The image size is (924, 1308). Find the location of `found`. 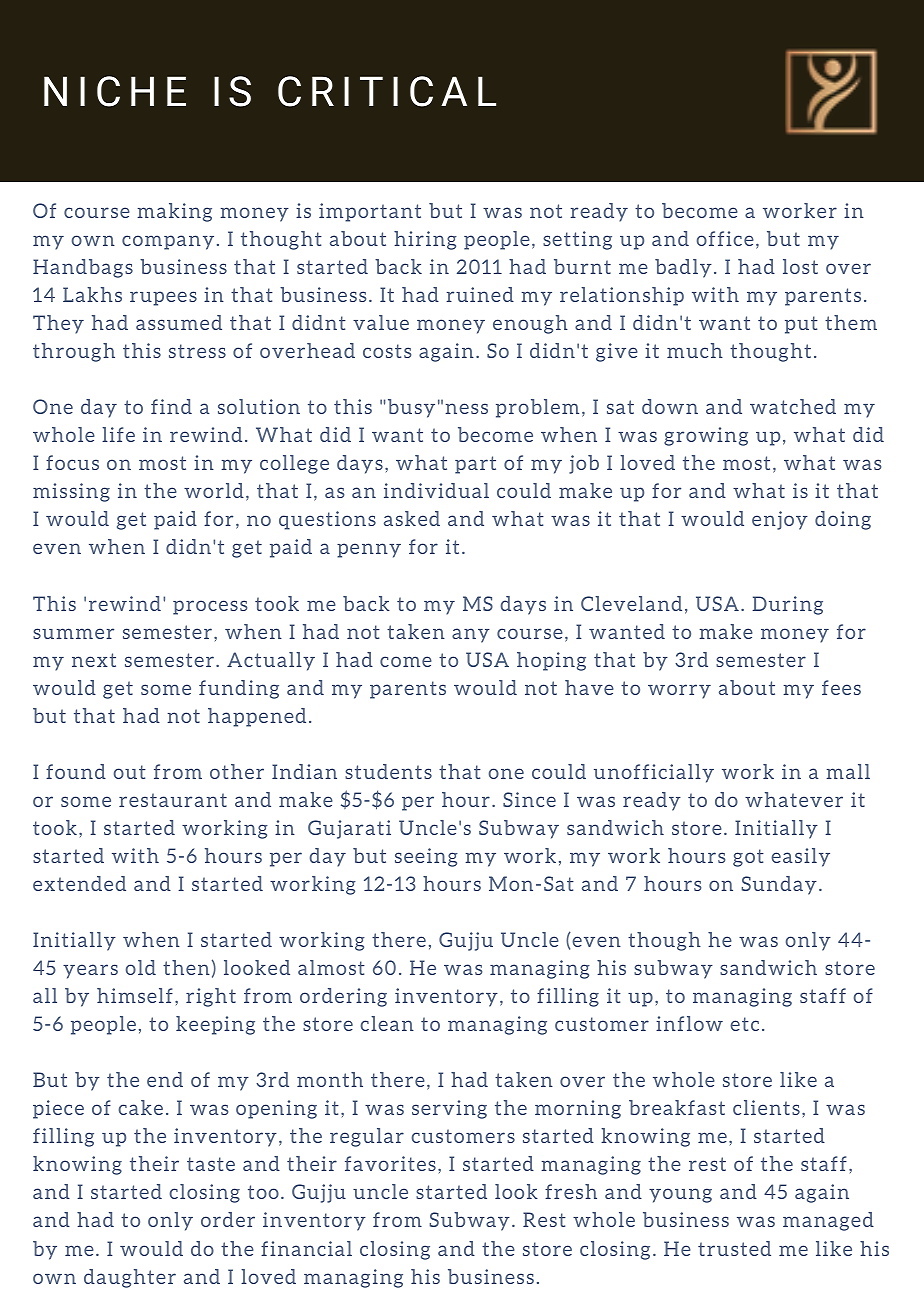

found is located at coordinates (76, 771).
